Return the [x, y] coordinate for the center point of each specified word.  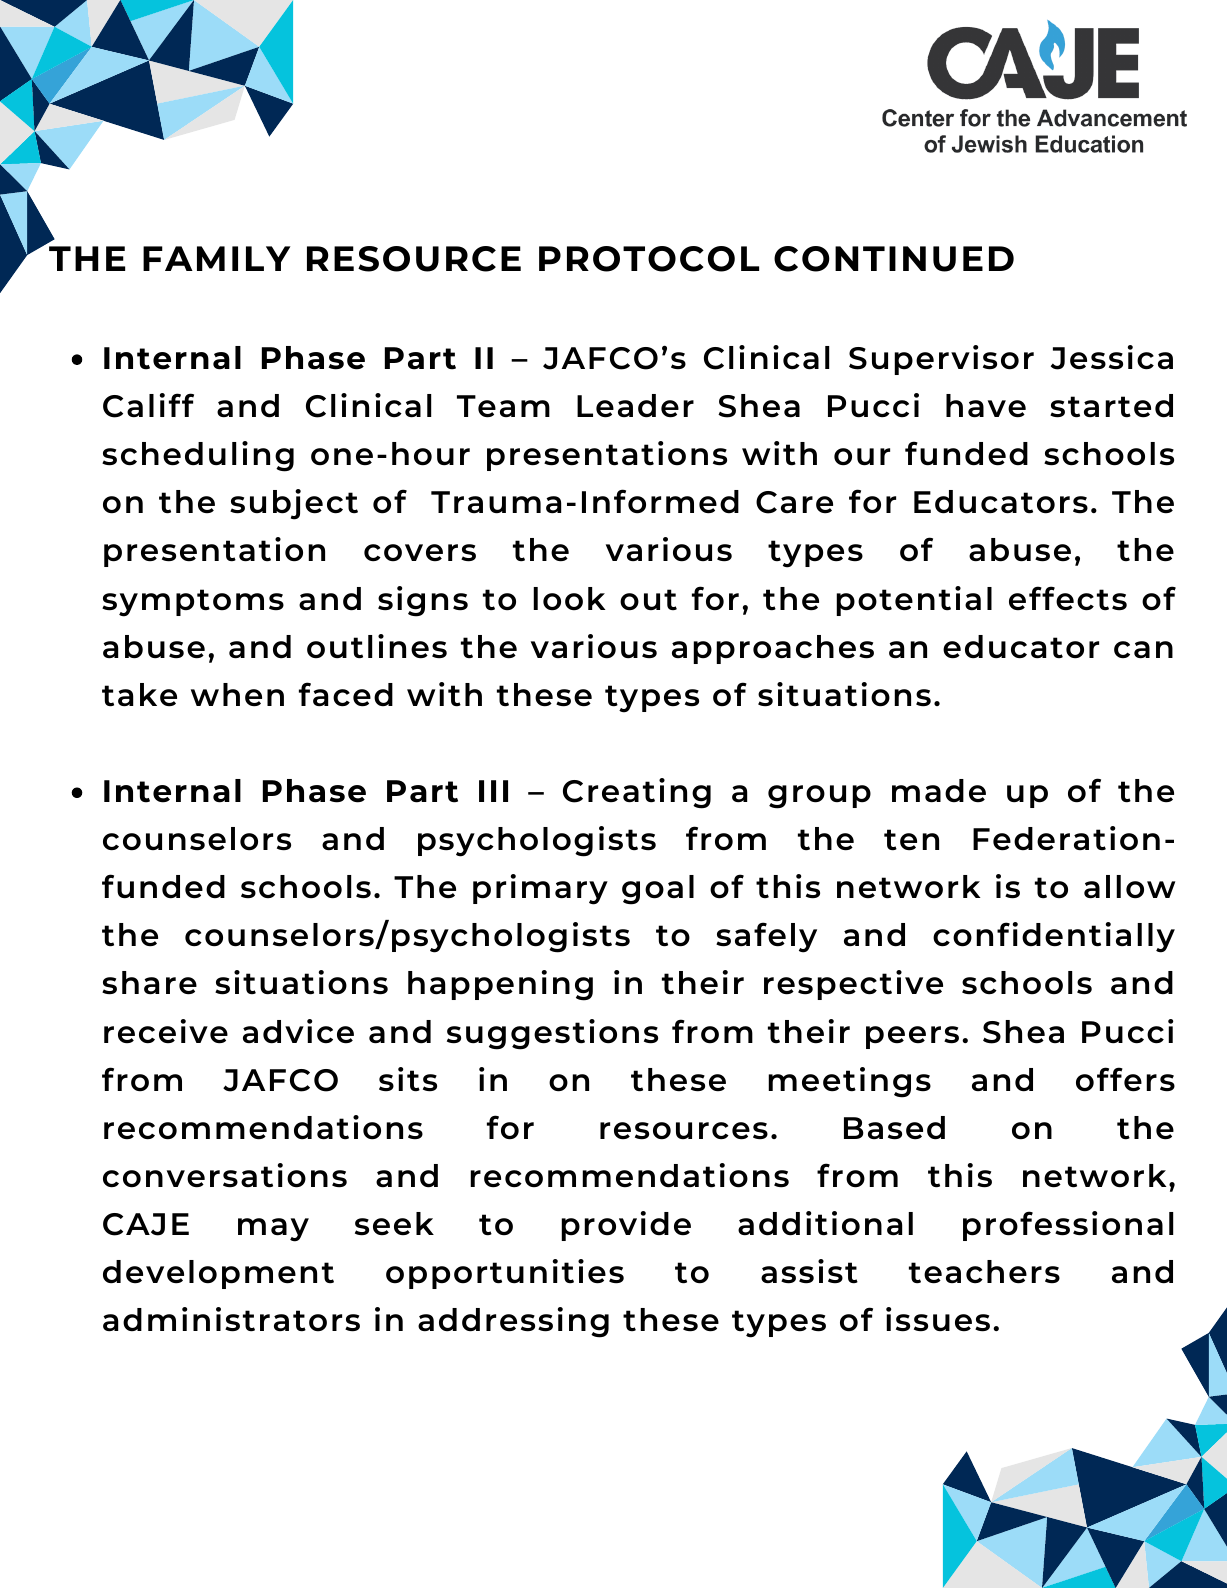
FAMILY [216, 258]
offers [1125, 1079]
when [237, 695]
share [149, 983]
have [986, 406]
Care [794, 502]
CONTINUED [894, 259]
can [1143, 650]
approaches [773, 649]
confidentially [1054, 937]
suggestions [552, 1034]
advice [298, 1031]
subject [294, 504]
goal [658, 890]
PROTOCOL [649, 259]
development [218, 1274]
